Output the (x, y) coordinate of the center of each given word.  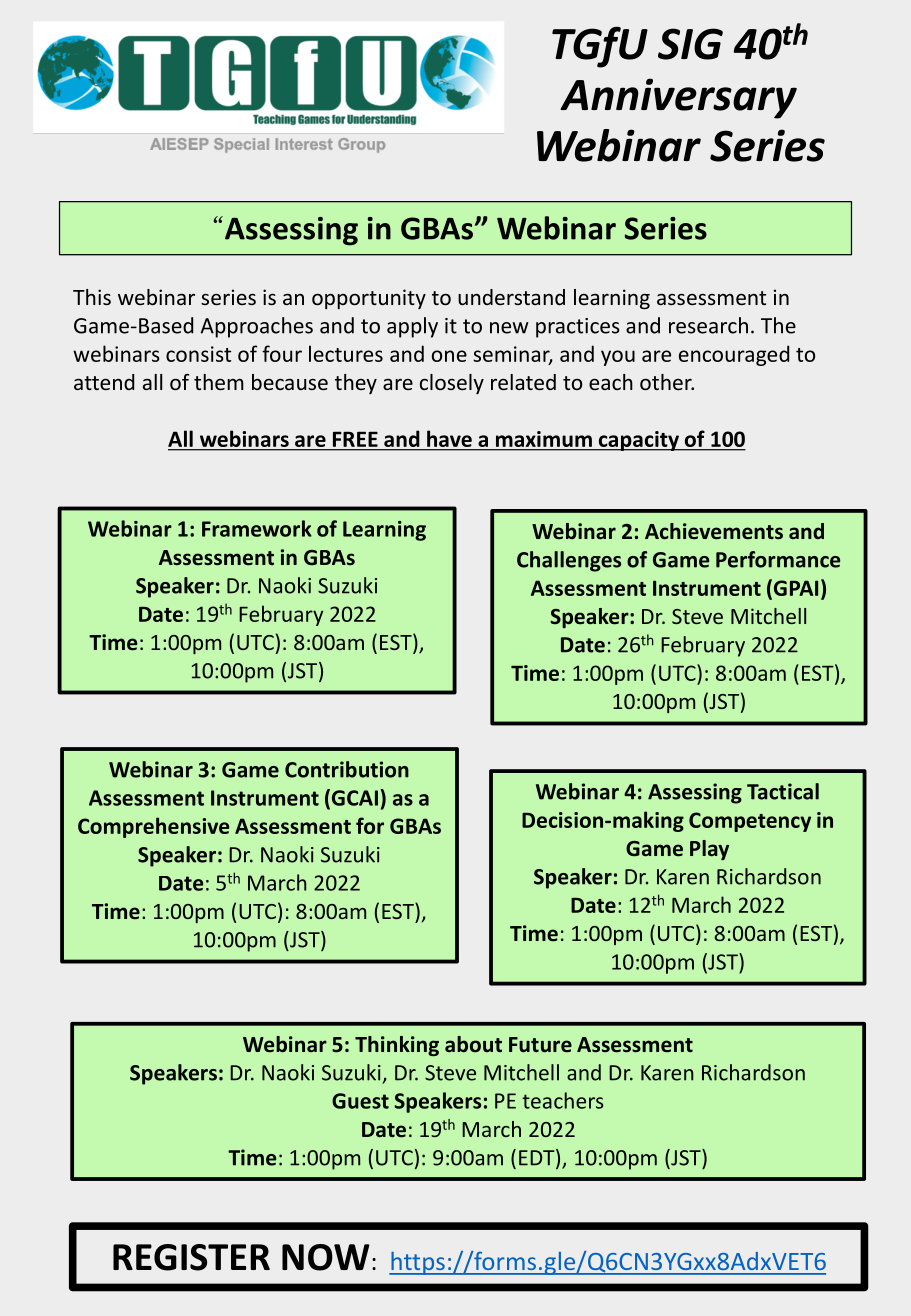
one (449, 356)
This (92, 297)
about (473, 1044)
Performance (778, 559)
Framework (257, 528)
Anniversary (678, 98)
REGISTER (191, 1257)
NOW (326, 1257)
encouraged (734, 355)
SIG (690, 44)
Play (709, 850)
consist (198, 354)
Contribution (347, 769)
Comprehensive (153, 827)
